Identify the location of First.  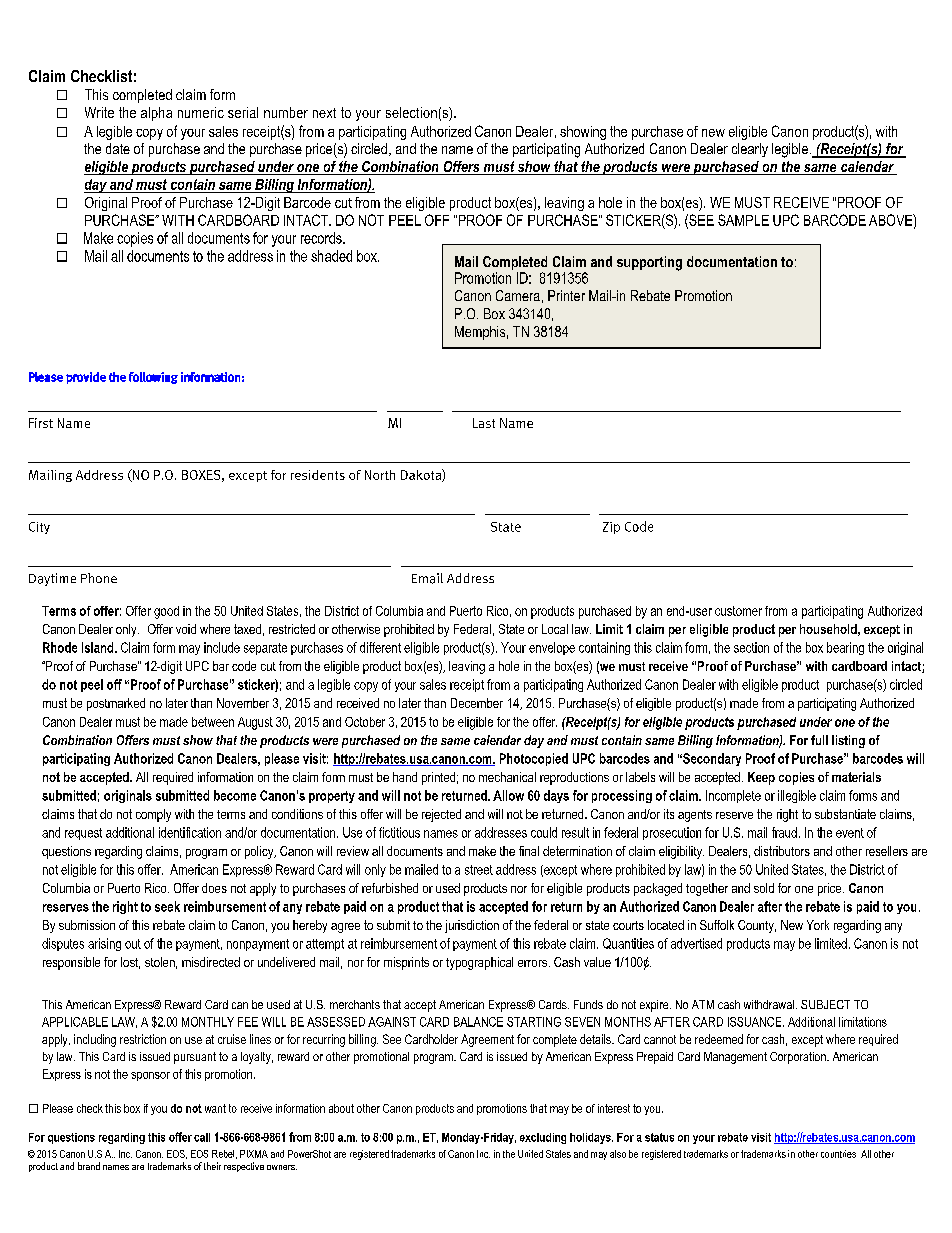
(41, 423).
